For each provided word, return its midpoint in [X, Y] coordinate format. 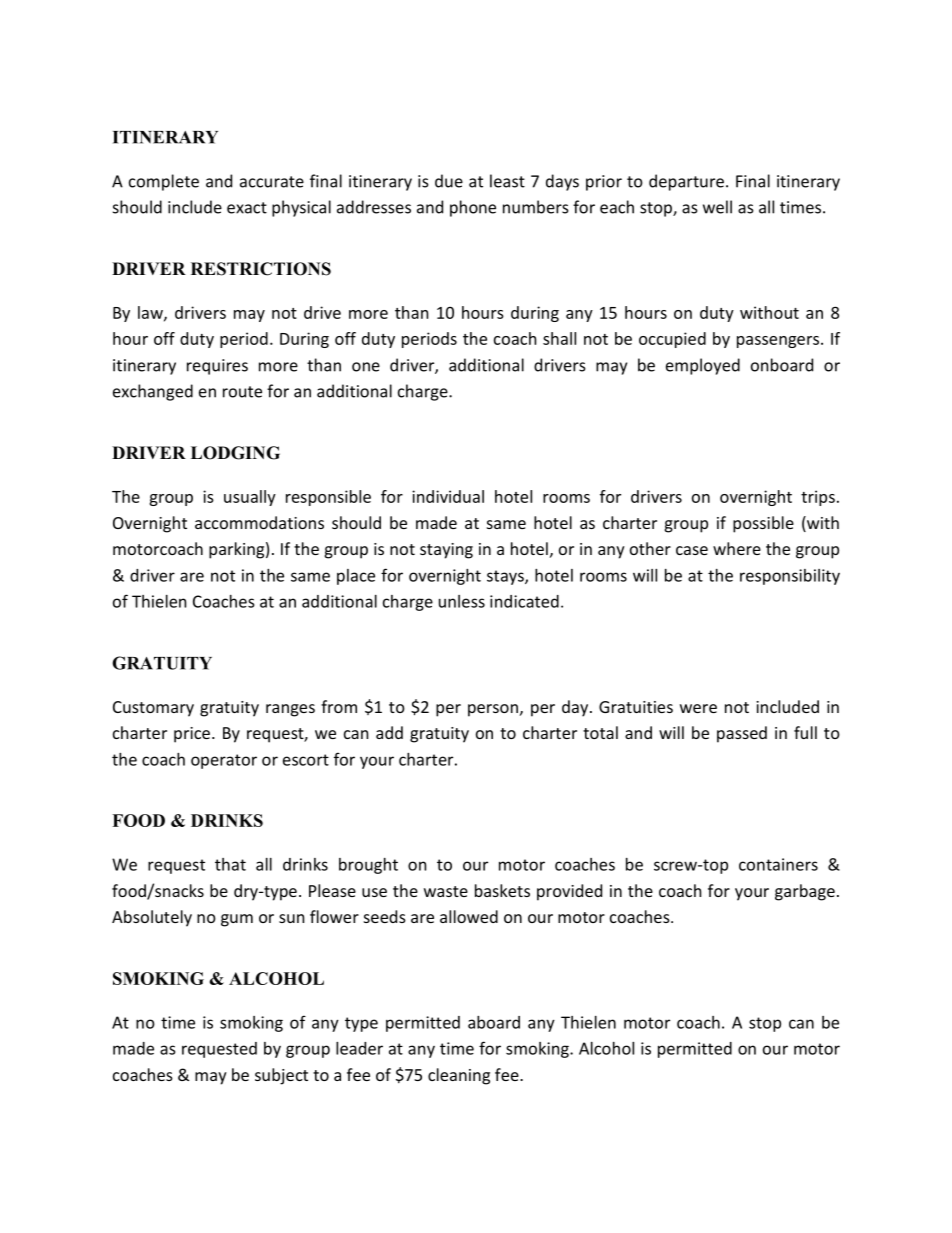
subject [281, 1076]
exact [247, 208]
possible [763, 524]
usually [250, 498]
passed [742, 734]
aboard [494, 1022]
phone [473, 208]
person [493, 710]
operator [224, 761]
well [717, 207]
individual [448, 496]
